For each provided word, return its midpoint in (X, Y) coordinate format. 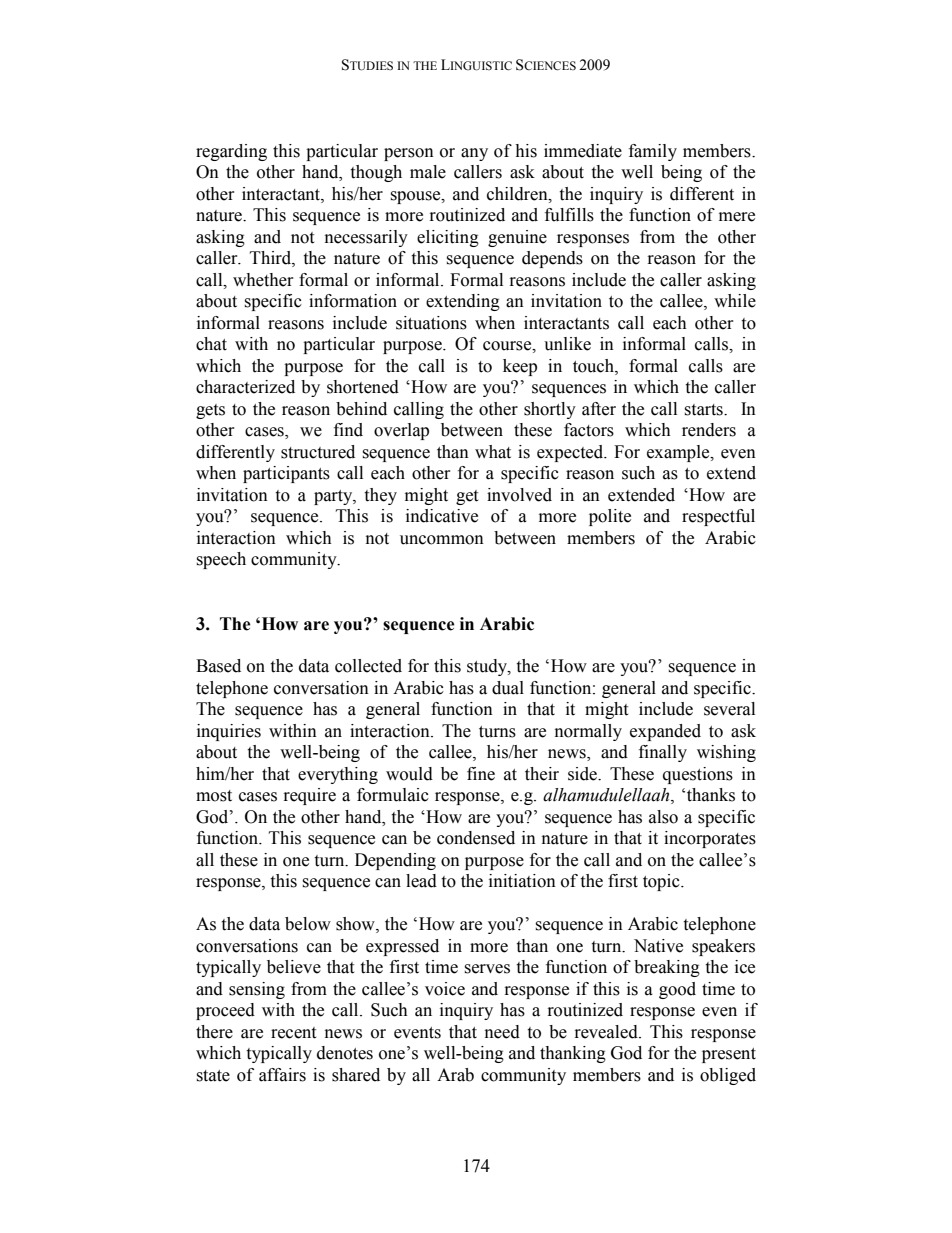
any (474, 154)
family (653, 152)
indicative (442, 516)
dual (508, 688)
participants (286, 474)
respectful (718, 517)
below (308, 924)
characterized (245, 387)
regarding (231, 152)
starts (704, 410)
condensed (476, 838)
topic (662, 882)
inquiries (229, 732)
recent (293, 1033)
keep (520, 367)
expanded (665, 732)
